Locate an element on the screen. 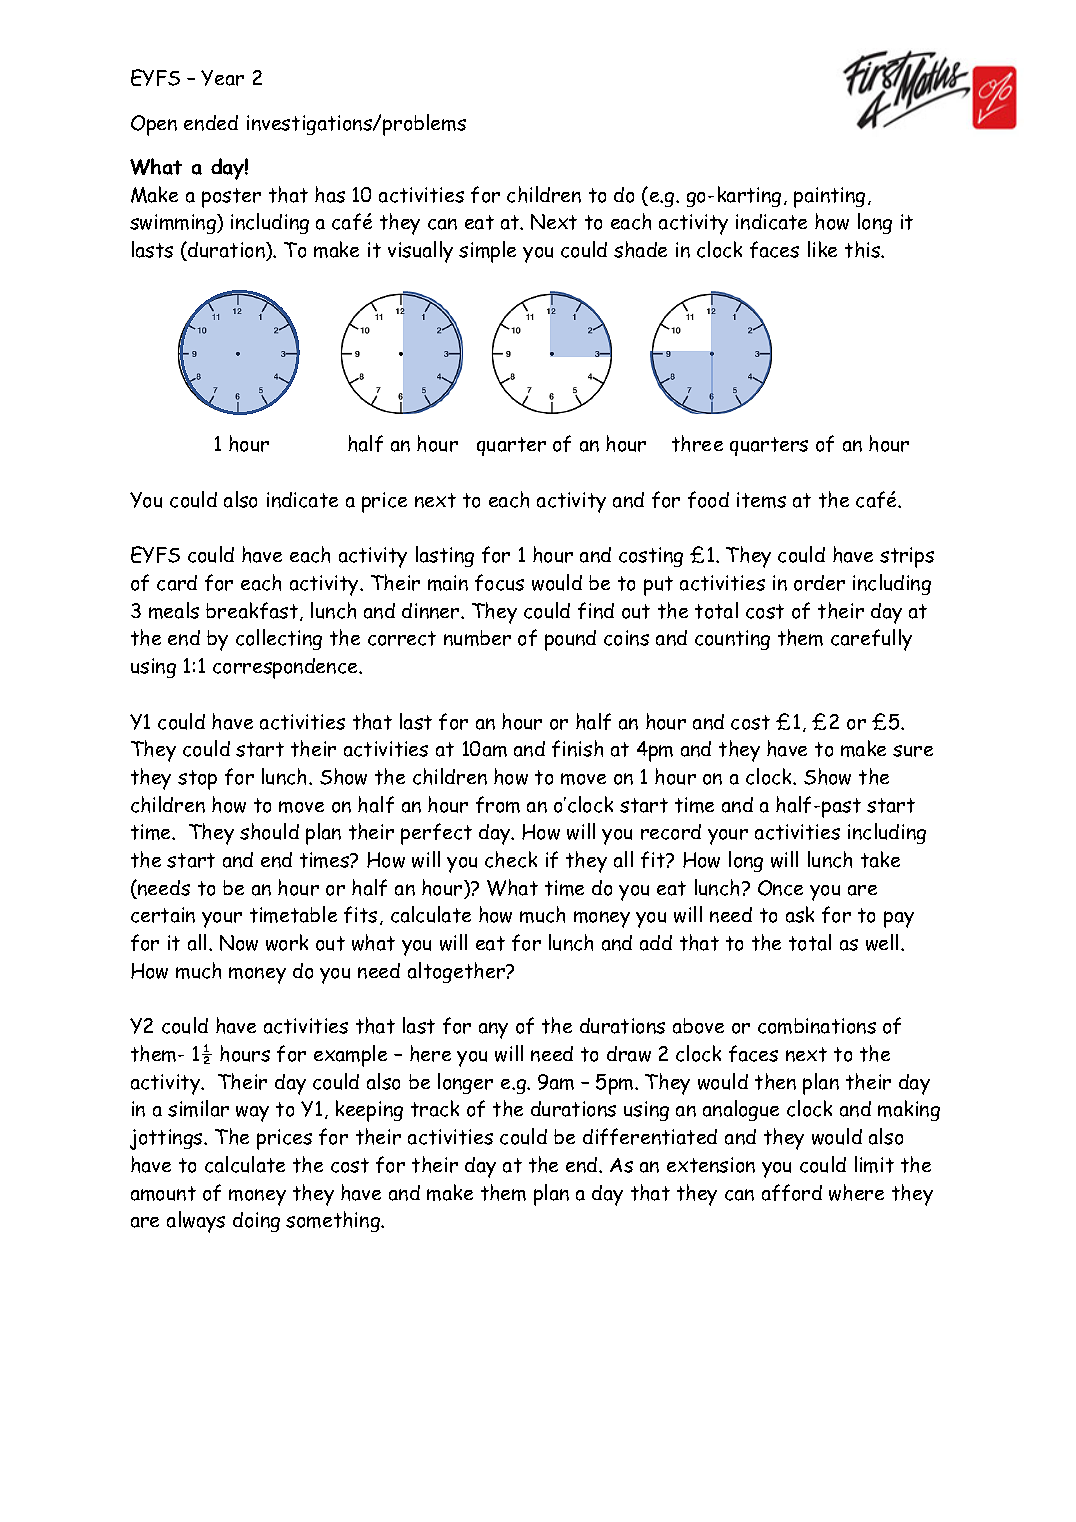 The image size is (1076, 1522). simple is located at coordinates (487, 252).
